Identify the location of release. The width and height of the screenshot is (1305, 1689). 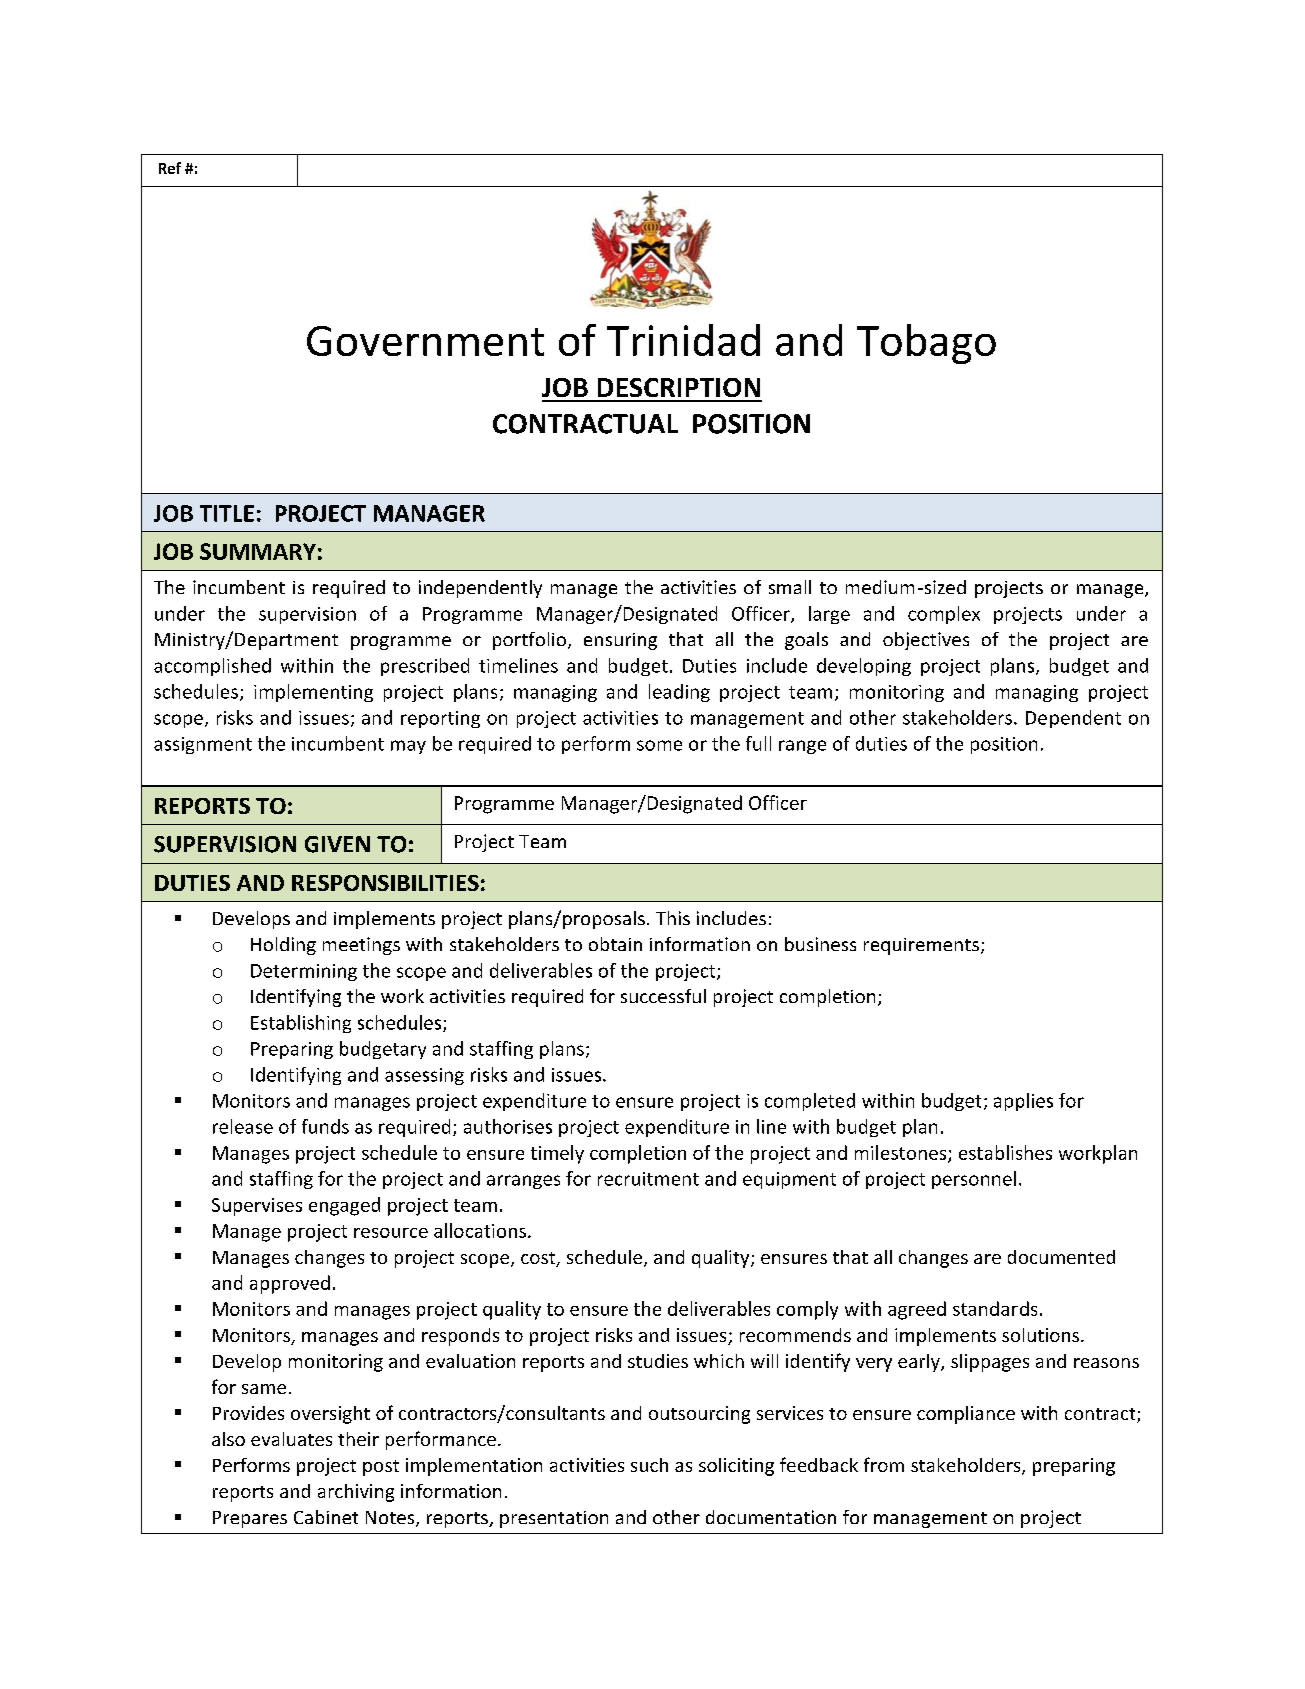
(243, 1126).
